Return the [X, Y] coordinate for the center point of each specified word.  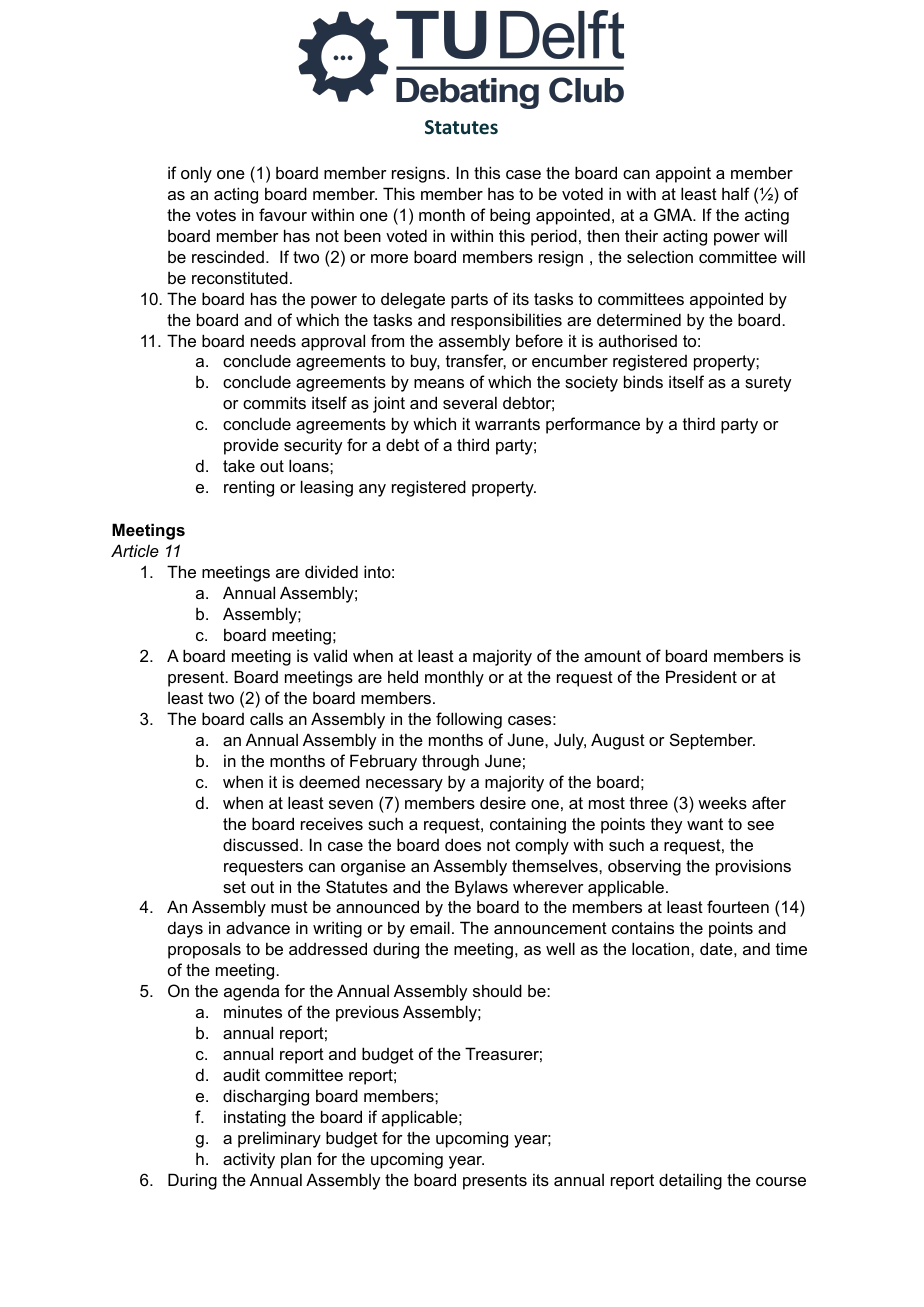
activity [249, 1160]
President [701, 676]
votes [216, 215]
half [736, 193]
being [510, 216]
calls [266, 718]
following [469, 720]
